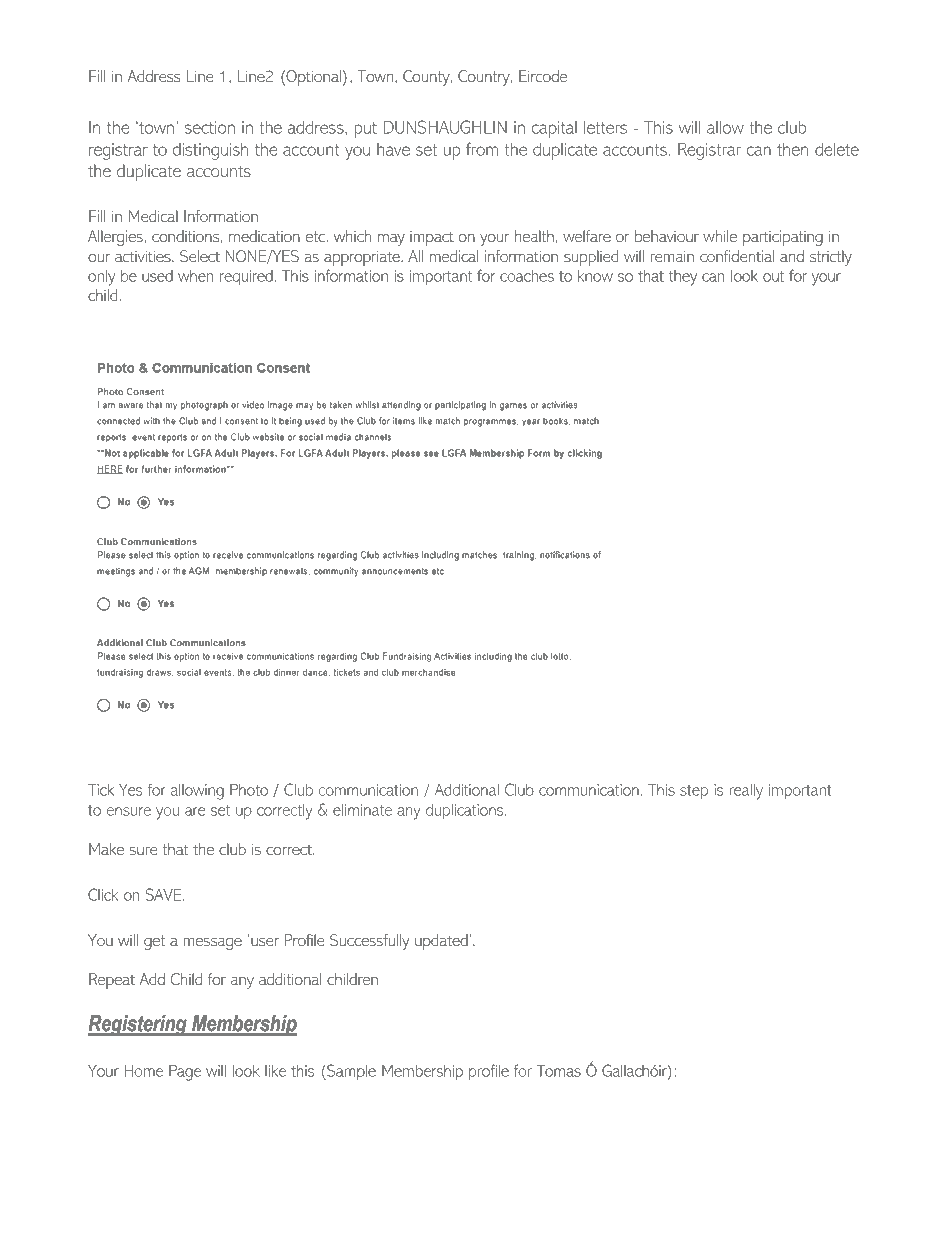  I want to click on Page, so click(185, 1072).
